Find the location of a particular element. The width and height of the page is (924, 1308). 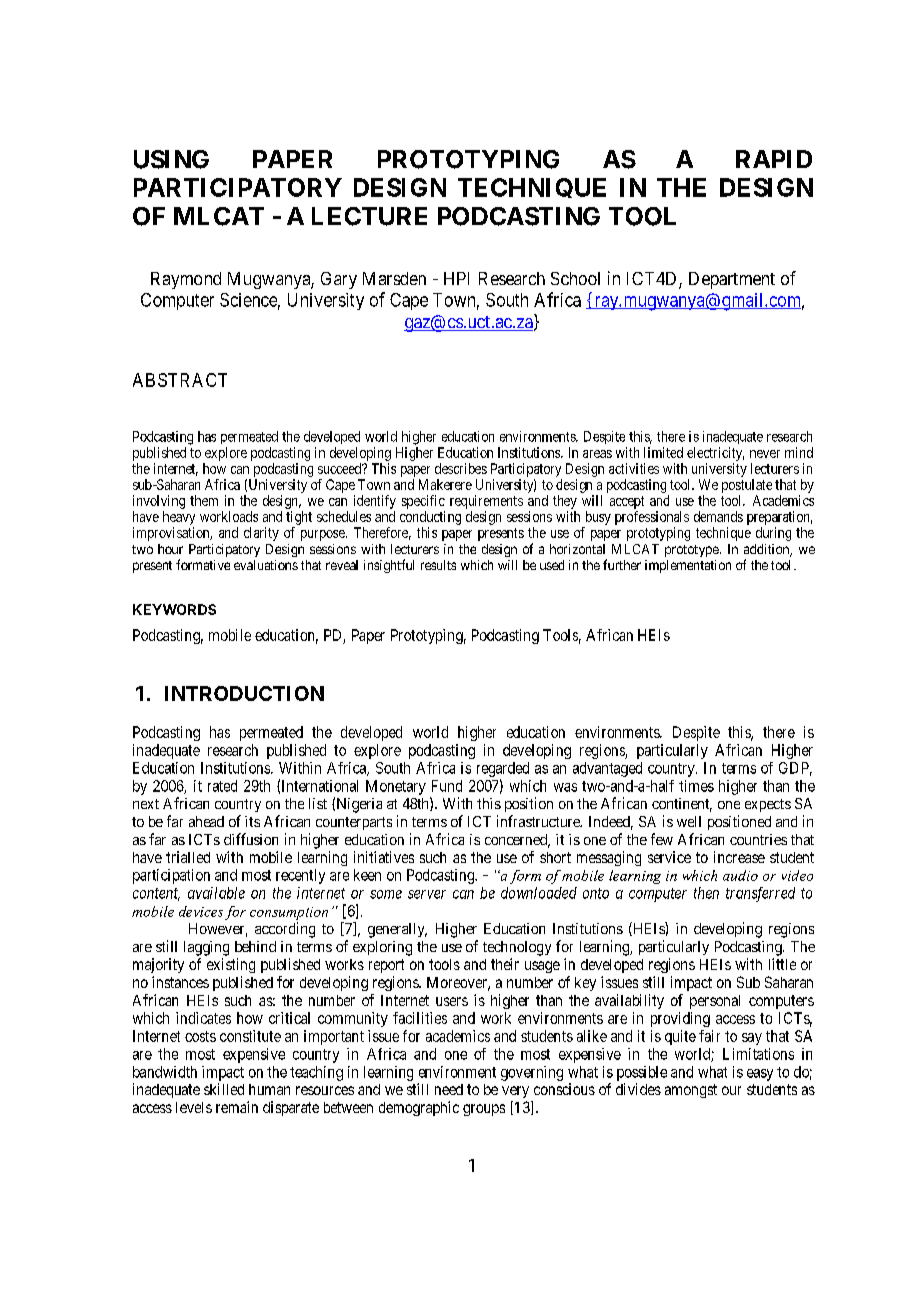

USING is located at coordinates (171, 159).
